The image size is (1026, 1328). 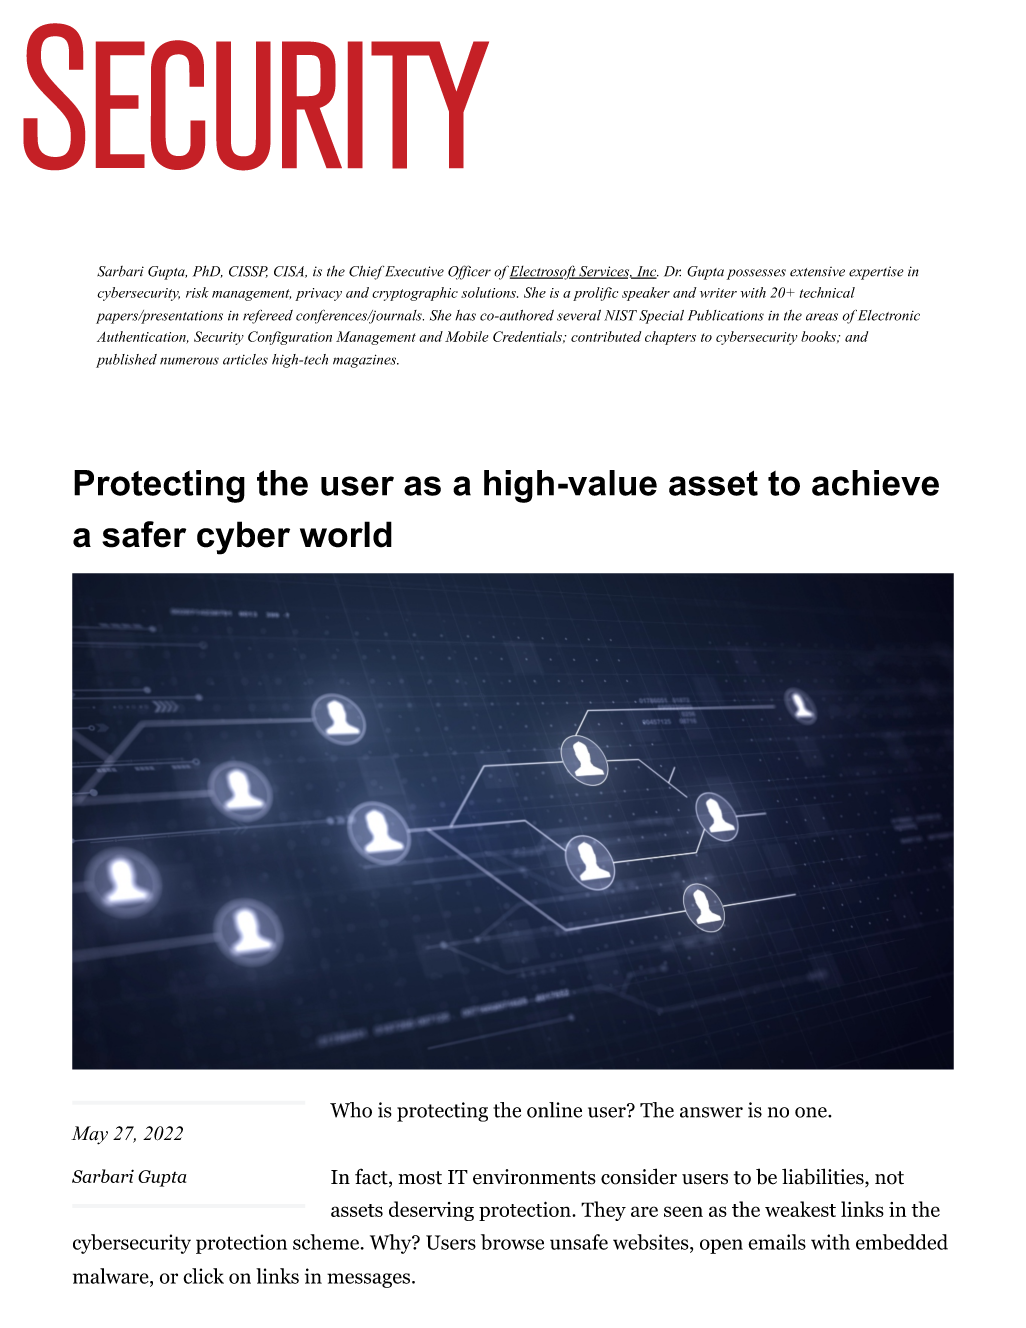 What do you see at coordinates (144, 534) in the image?
I see `safer` at bounding box center [144, 534].
